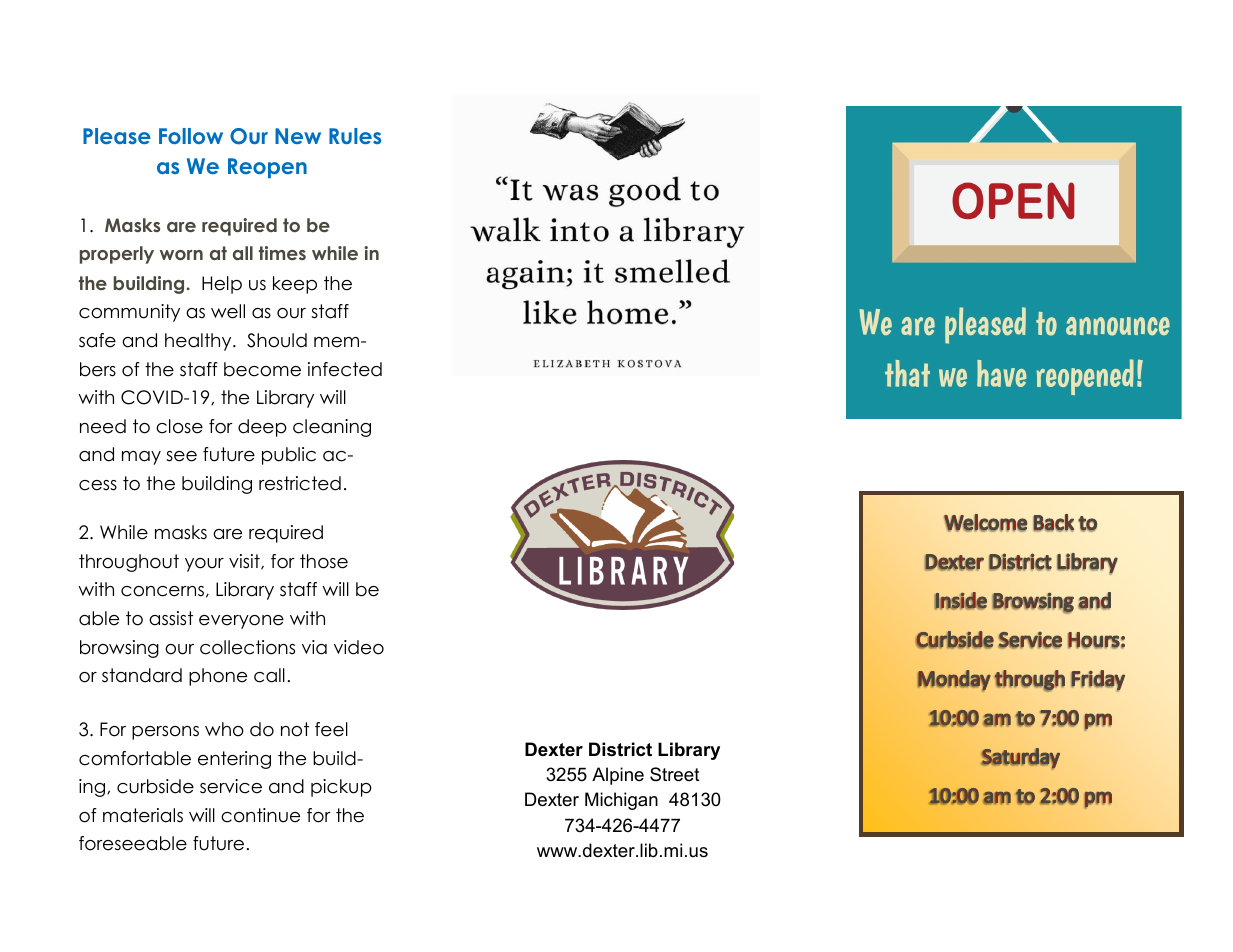  I want to click on pickup, so click(341, 788).
